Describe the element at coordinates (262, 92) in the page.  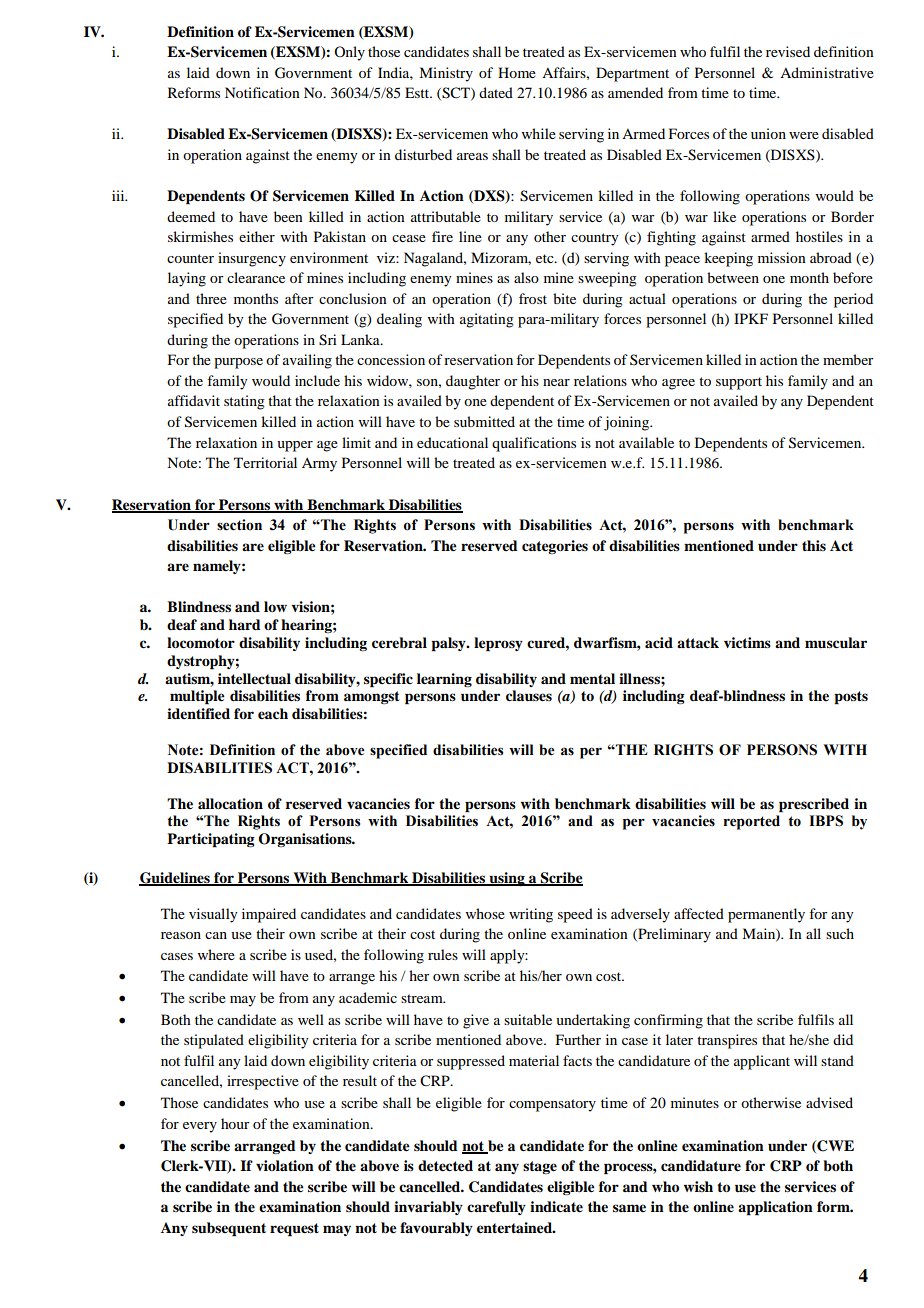
I see `Notification` at that location.
